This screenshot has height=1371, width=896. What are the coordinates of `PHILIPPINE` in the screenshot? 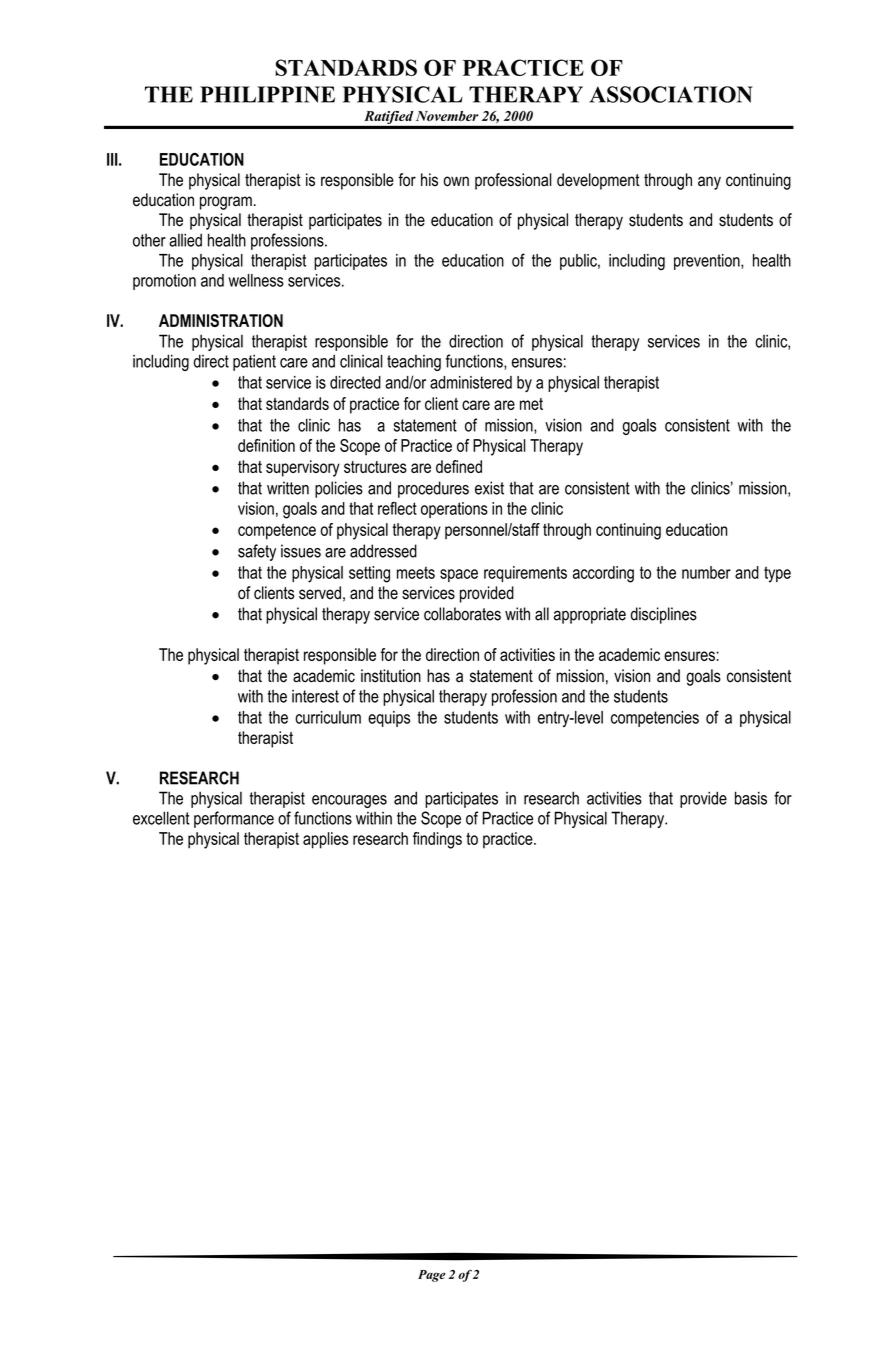 It's located at (267, 94).
